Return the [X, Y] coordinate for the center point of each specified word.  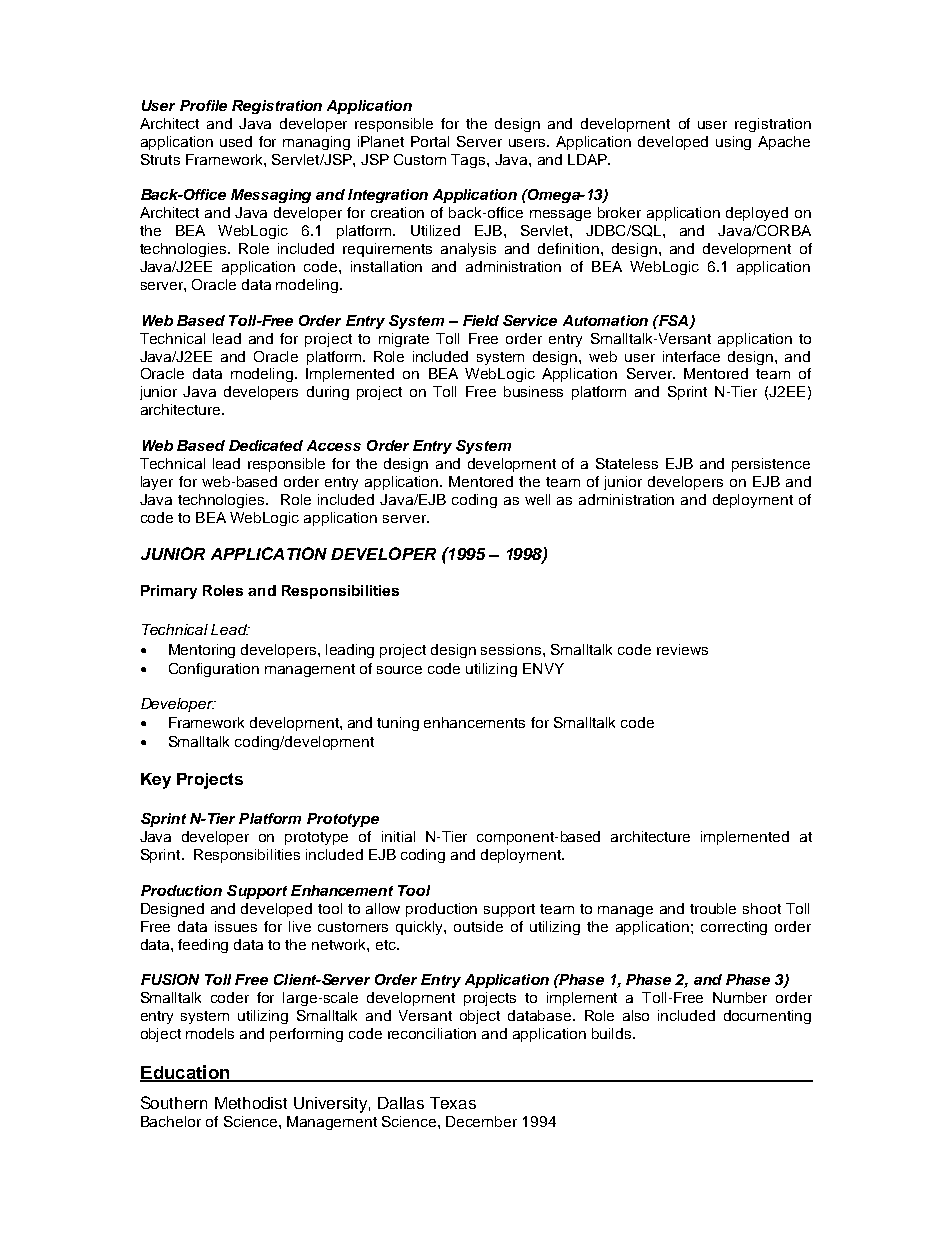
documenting [767, 1017]
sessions [512, 649]
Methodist [251, 1103]
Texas [453, 1103]
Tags [469, 161]
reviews [682, 649]
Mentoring [202, 651]
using [733, 143]
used [236, 141]
